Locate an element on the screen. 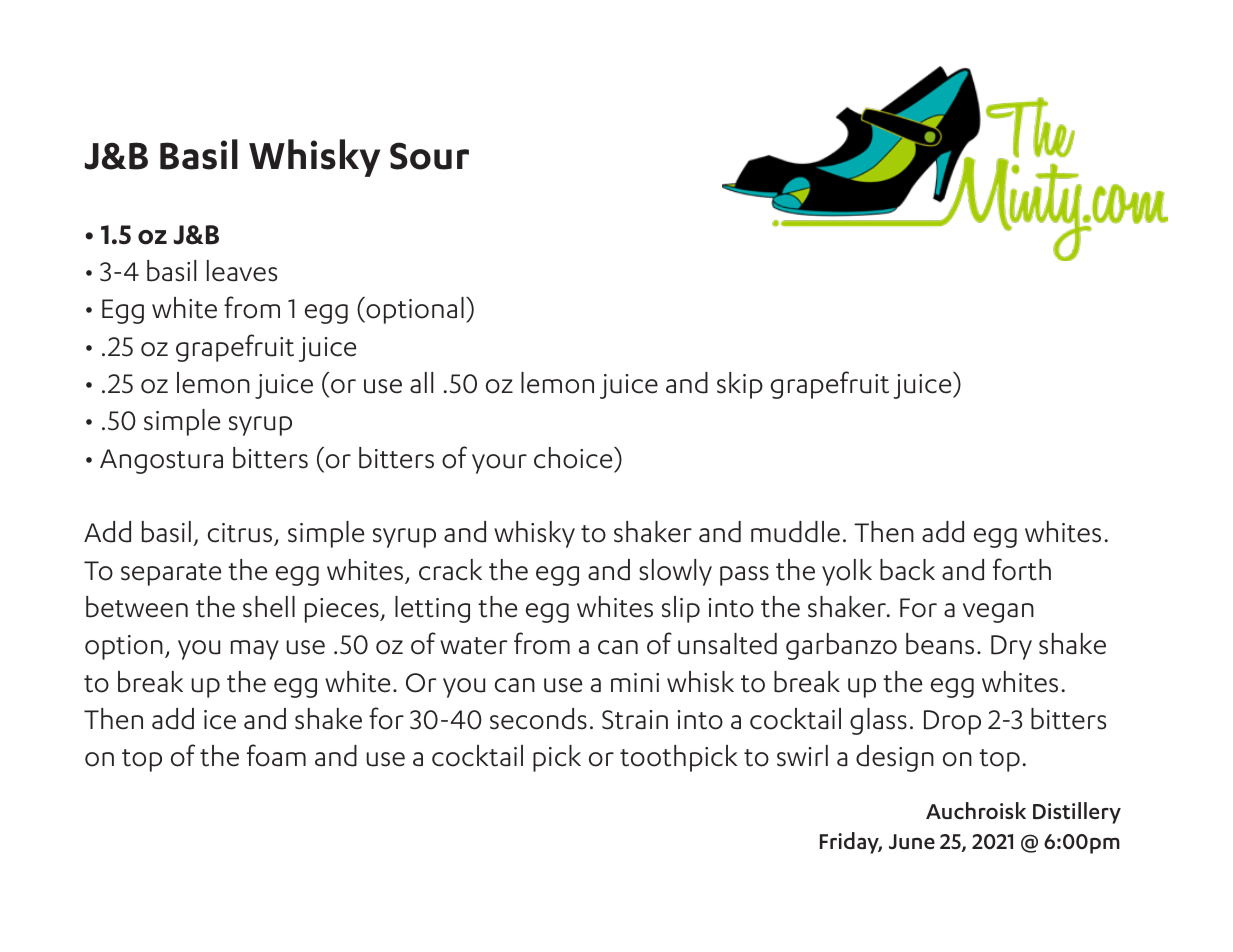 The height and width of the screenshot is (952, 1233). citrus is located at coordinates (241, 534).
